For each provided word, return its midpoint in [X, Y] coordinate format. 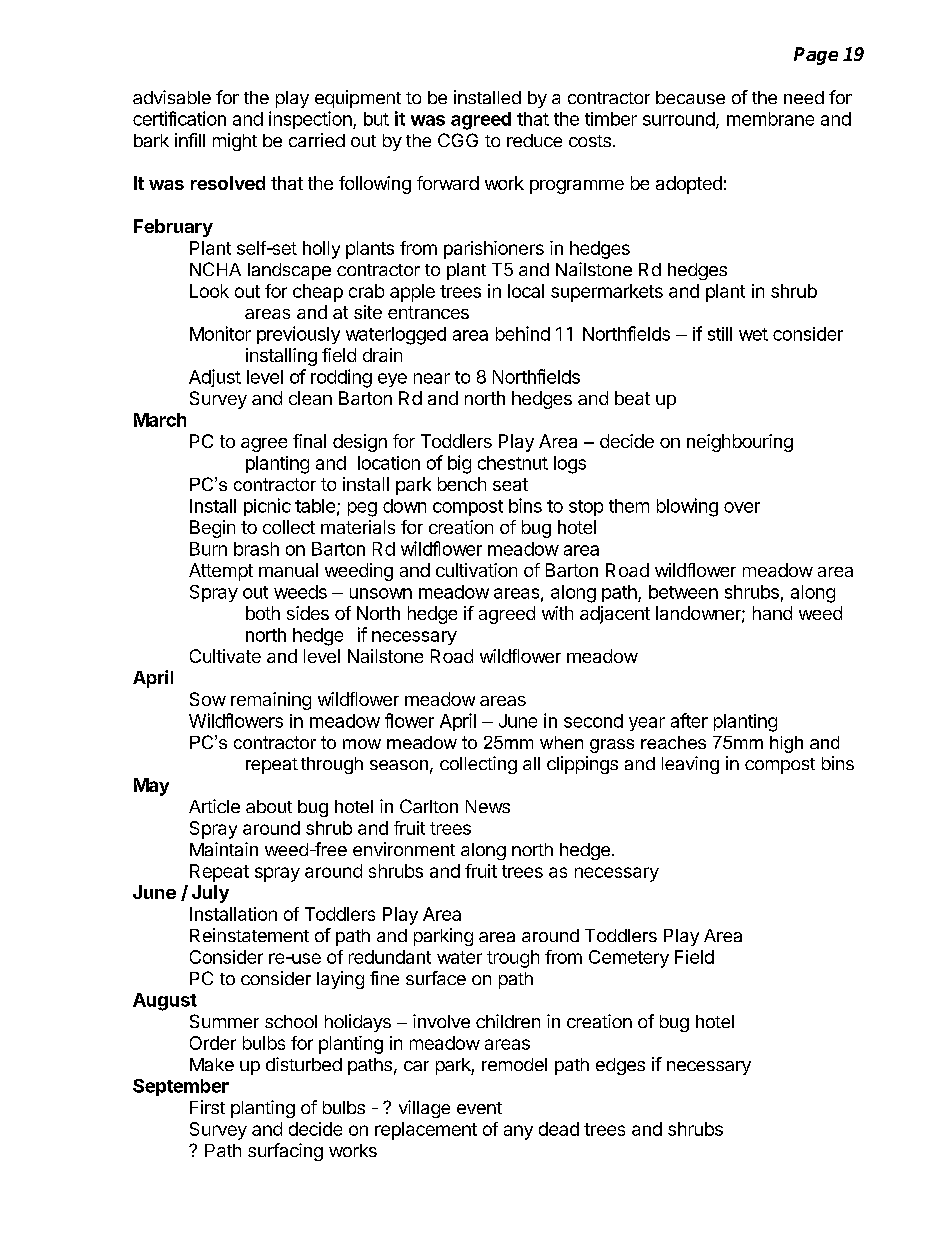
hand [772, 613]
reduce [534, 140]
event [479, 1108]
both [263, 613]
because [690, 97]
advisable [172, 97]
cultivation [476, 570]
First [207, 1107]
